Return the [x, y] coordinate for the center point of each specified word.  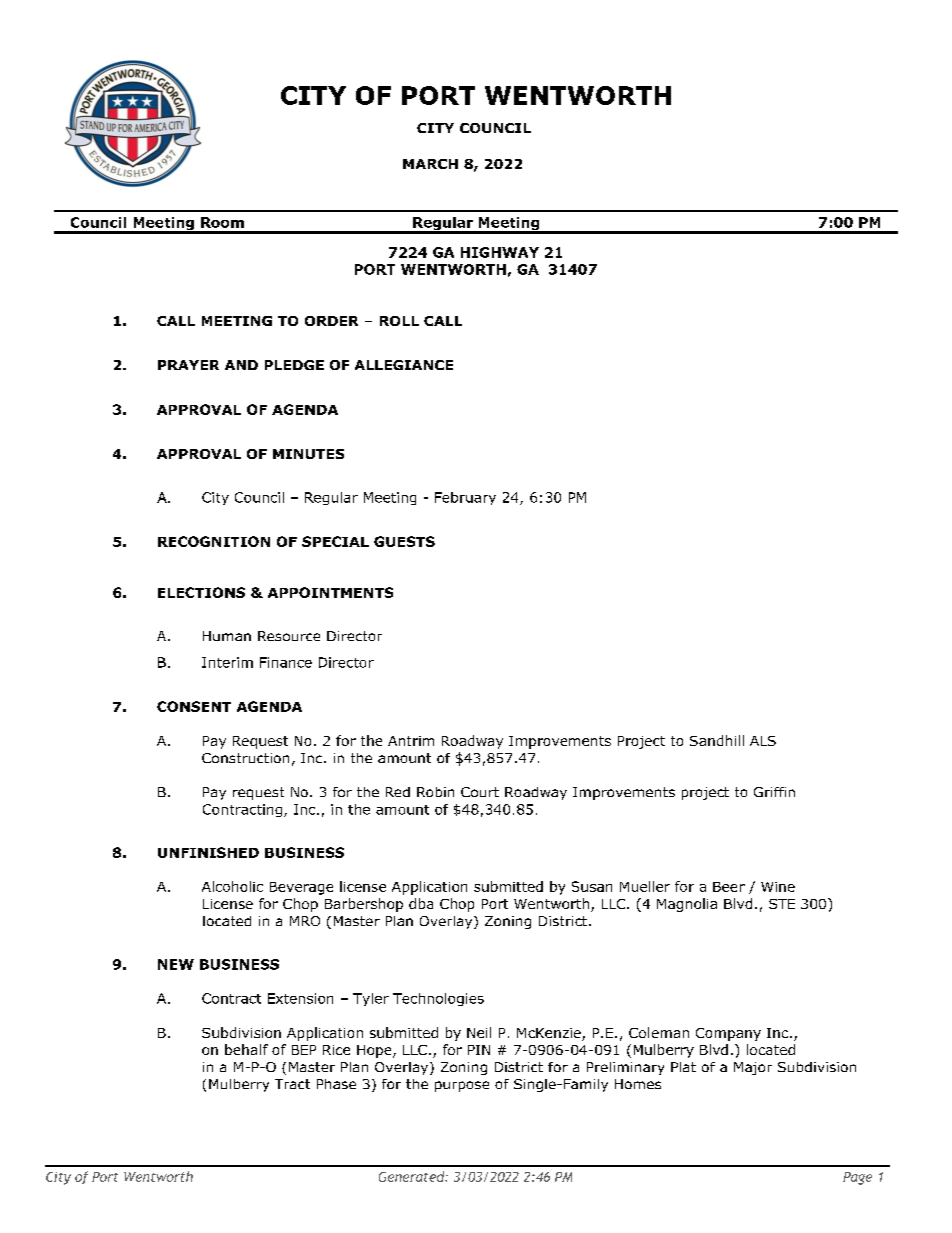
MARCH [430, 164]
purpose [462, 1086]
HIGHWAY [500, 252]
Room [222, 222]
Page [857, 1178]
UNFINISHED [208, 852]
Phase [336, 1084]
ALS [763, 741]
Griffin [774, 792]
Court [480, 792]
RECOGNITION [214, 541]
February [465, 498]
